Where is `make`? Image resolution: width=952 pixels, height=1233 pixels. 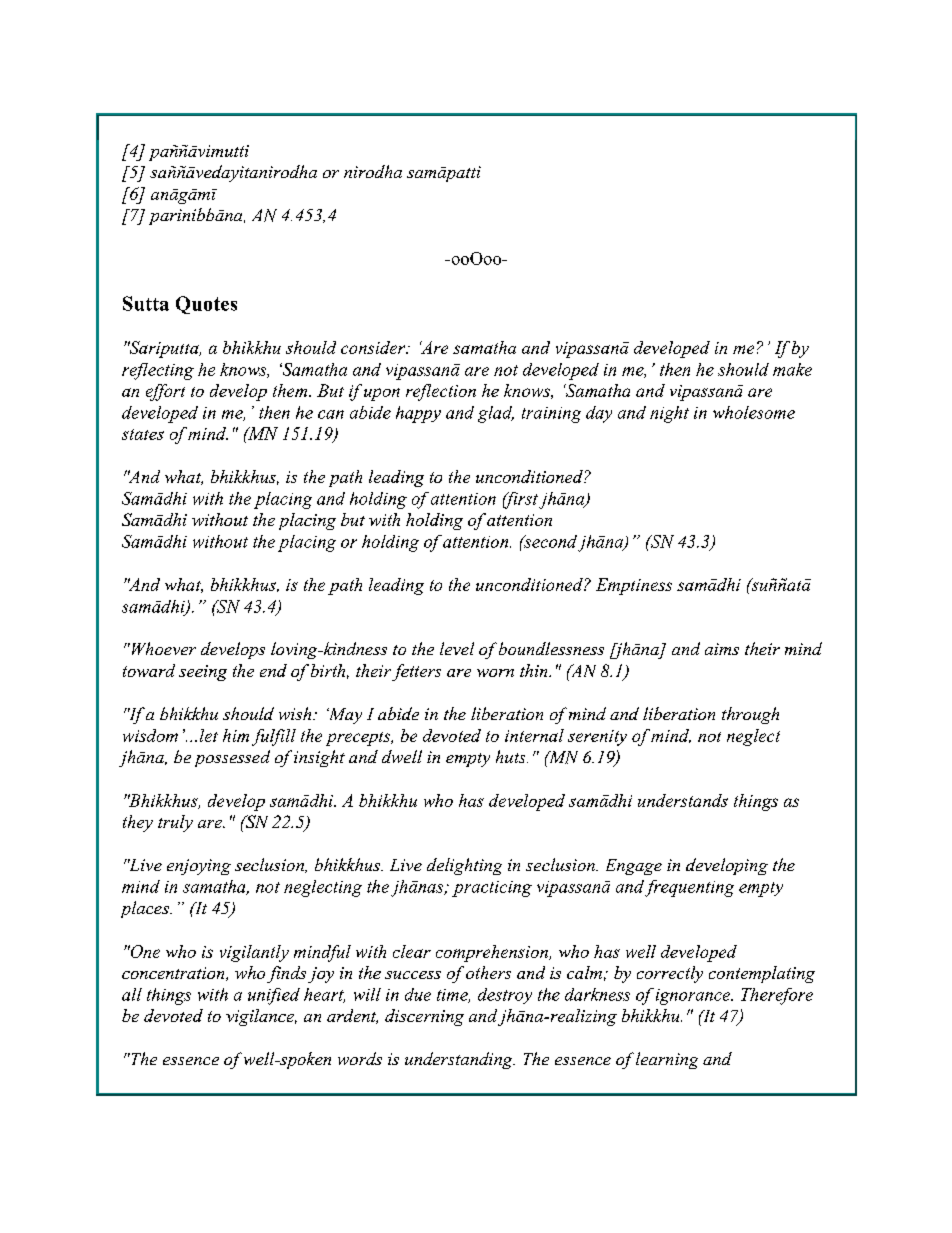 make is located at coordinates (792, 369).
